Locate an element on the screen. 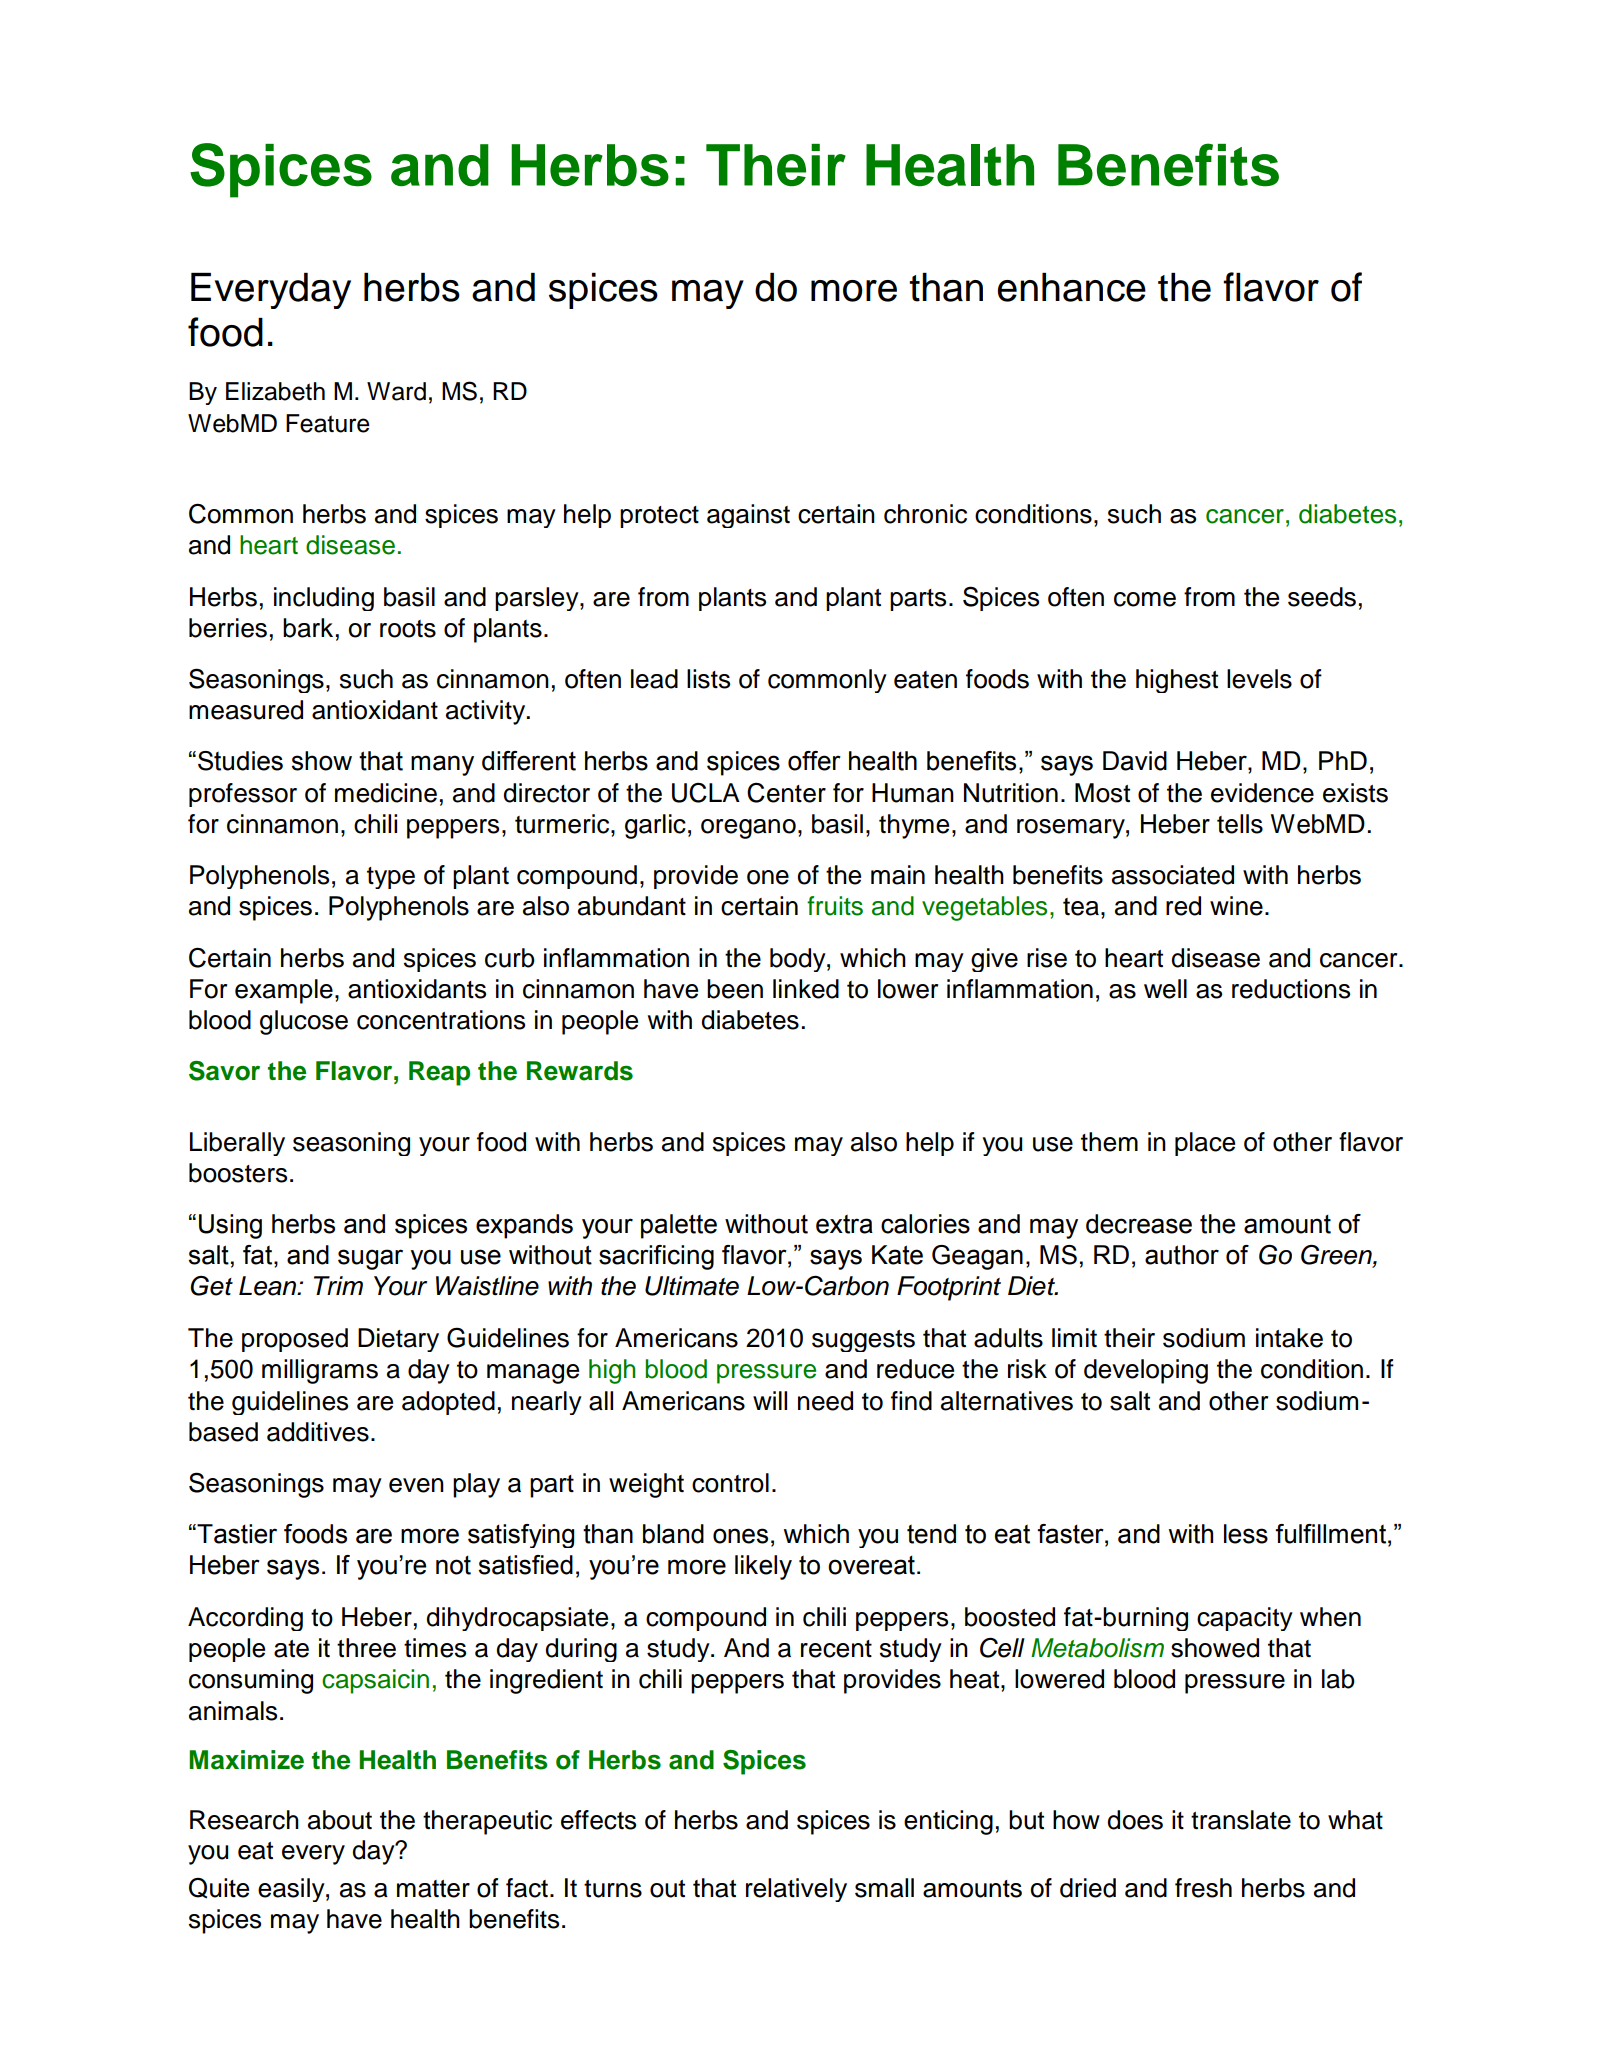 The image size is (1600, 2071). Elizabeth is located at coordinates (275, 391).
